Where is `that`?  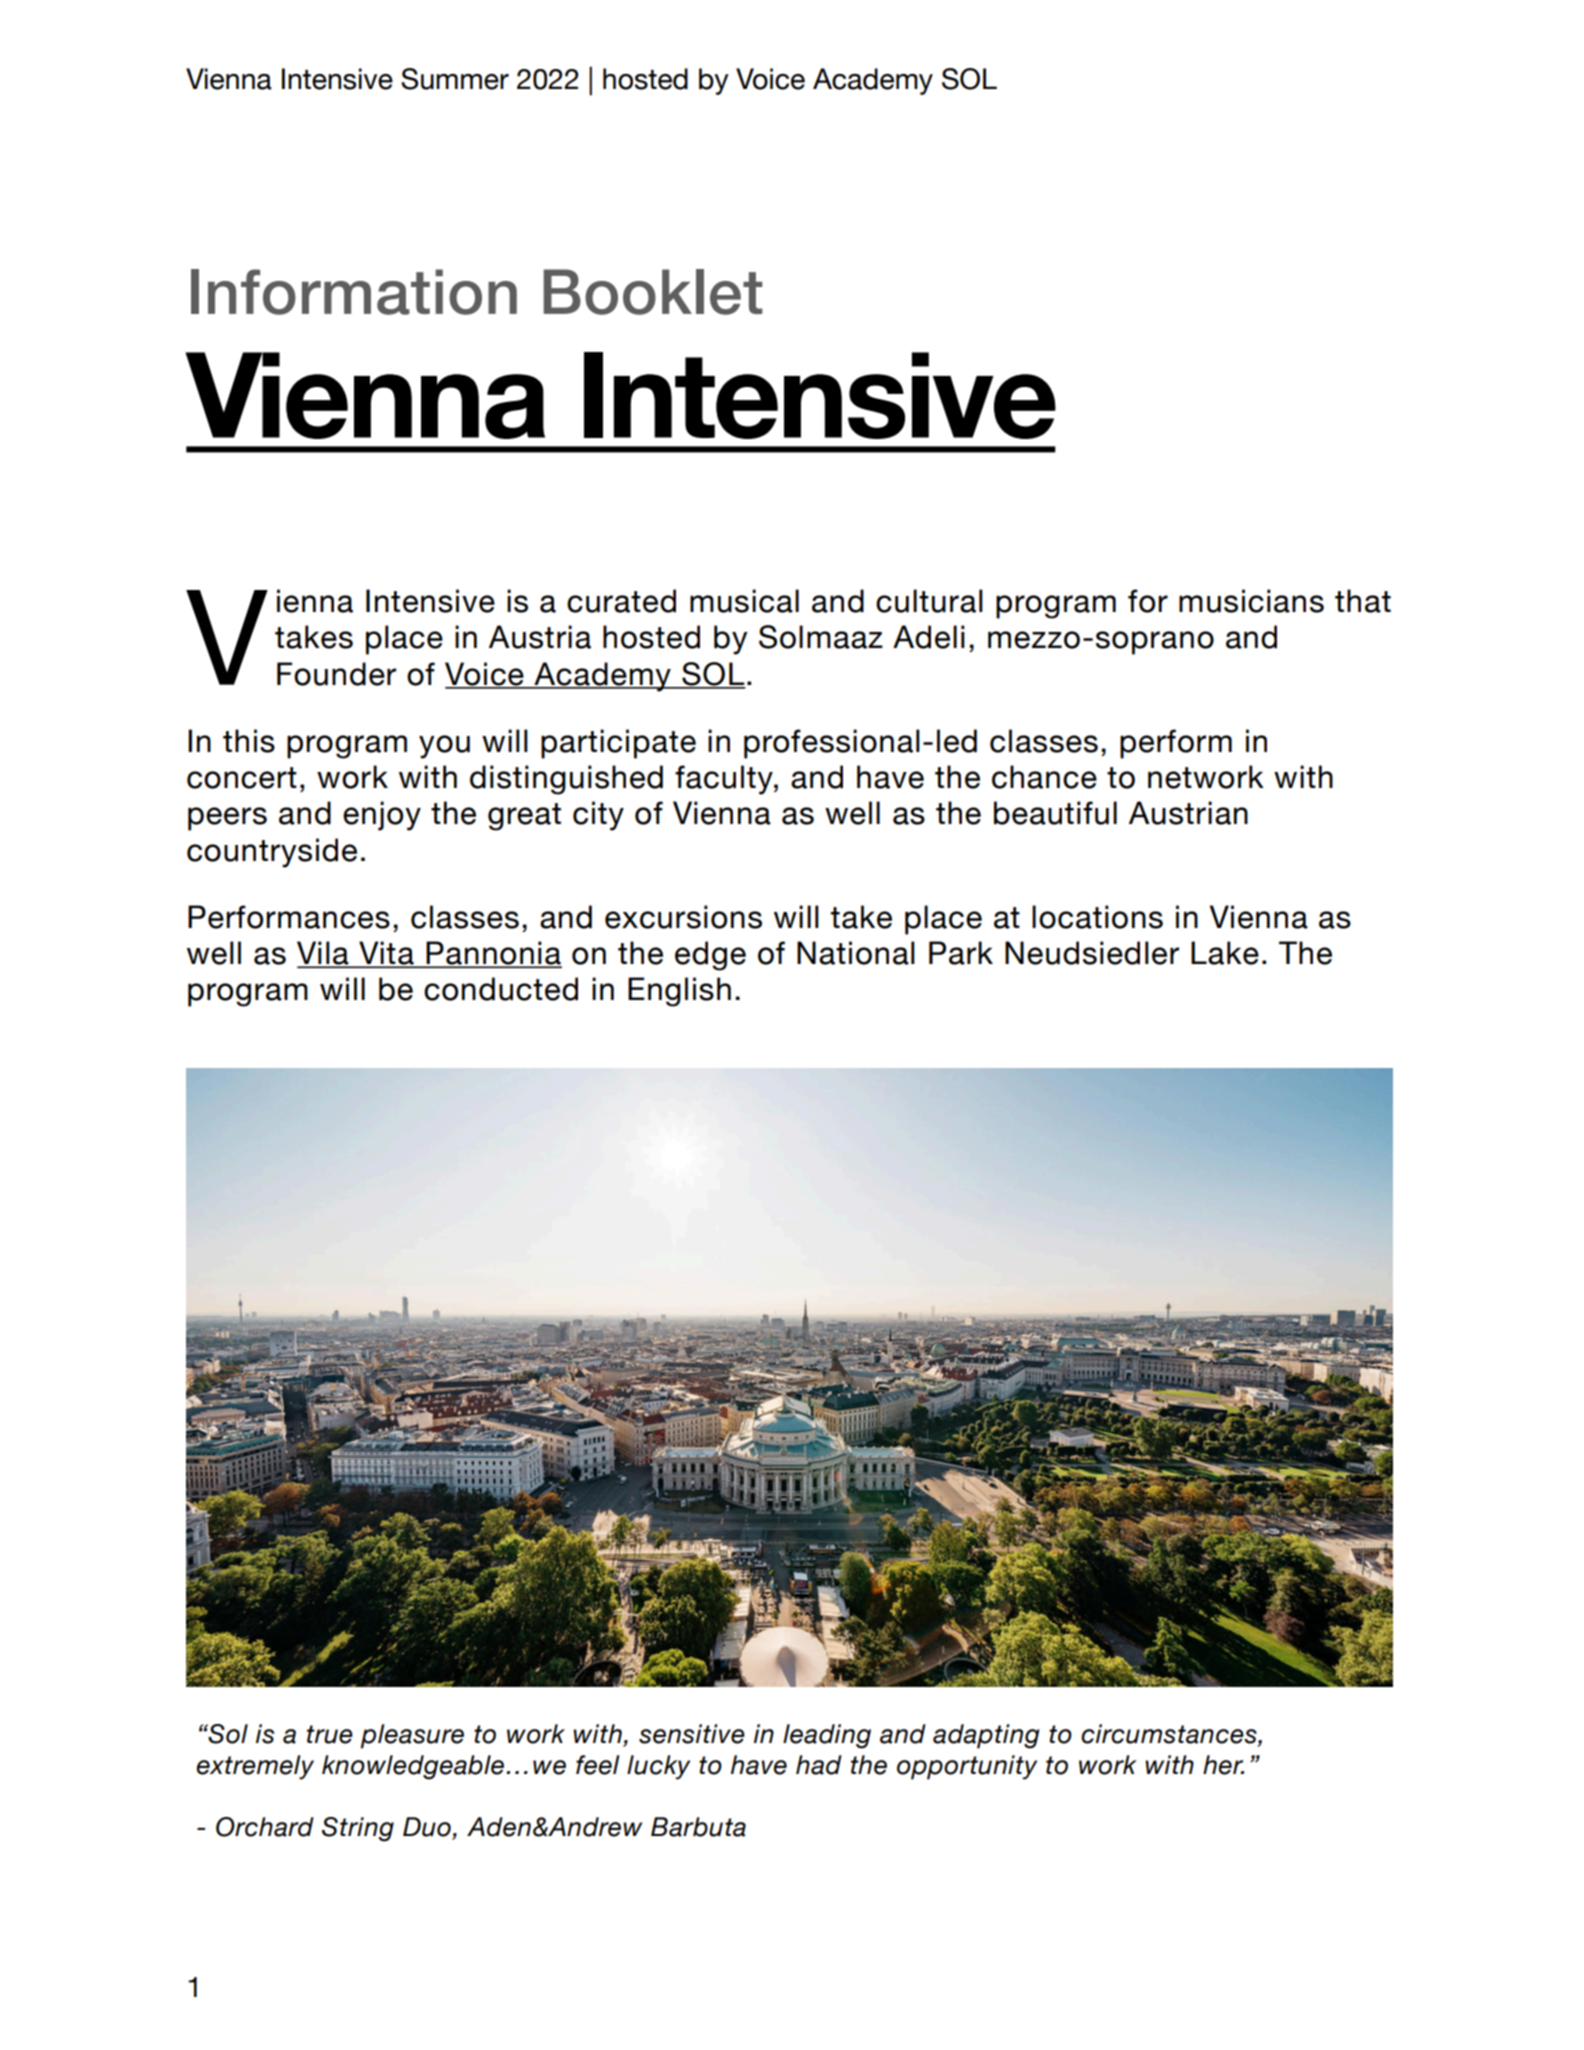 that is located at coordinates (1363, 601).
